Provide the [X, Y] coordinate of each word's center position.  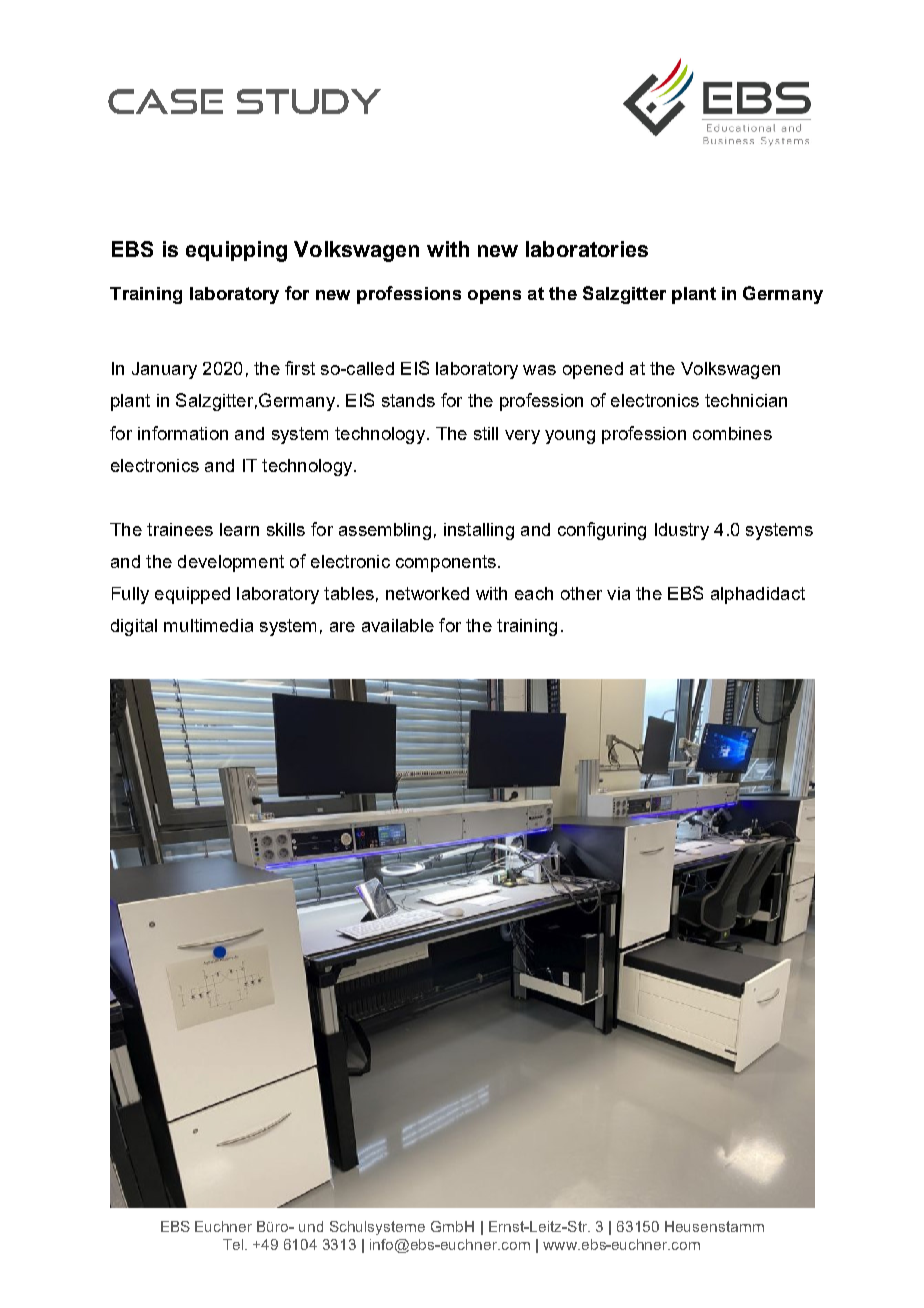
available [398, 625]
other [581, 593]
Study [309, 101]
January [164, 370]
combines [732, 433]
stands [408, 400]
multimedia [208, 625]
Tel [234, 1244]
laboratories [587, 249]
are [342, 627]
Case [165, 101]
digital [134, 627]
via [618, 593]
